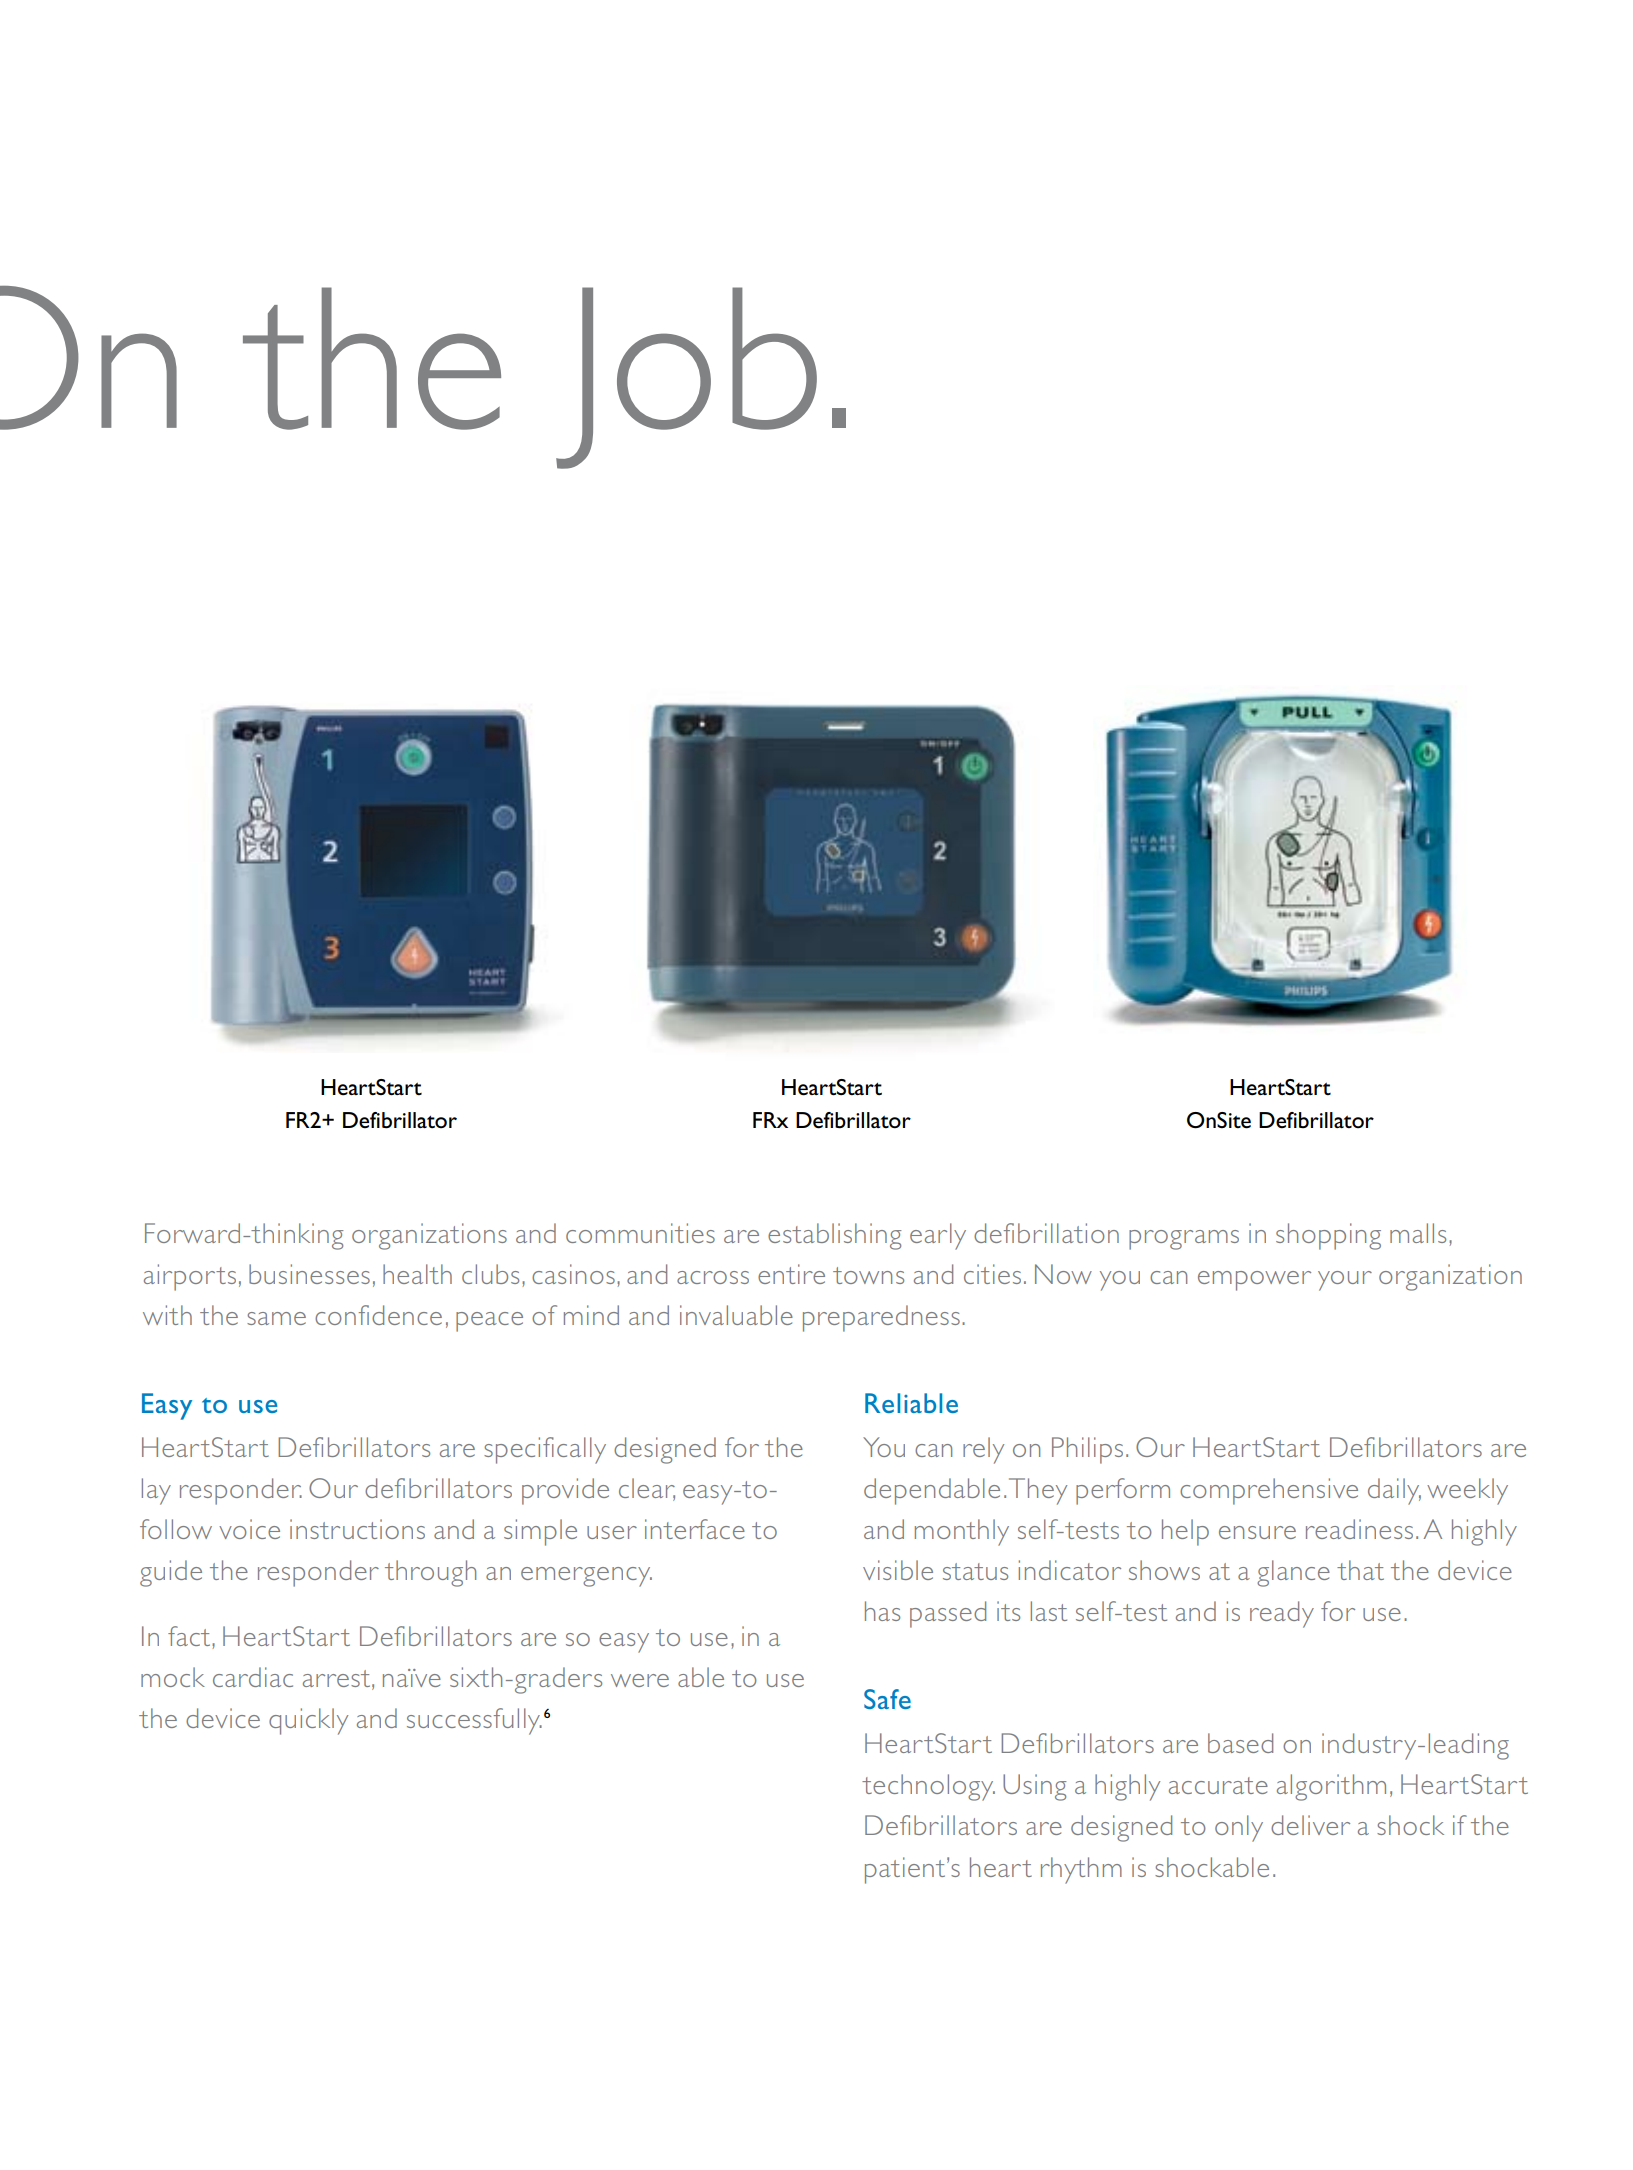 Image resolution: width=1633 pixels, height=2170 pixels. What do you see at coordinates (308, 1721) in the page?
I see `quickly` at bounding box center [308, 1721].
